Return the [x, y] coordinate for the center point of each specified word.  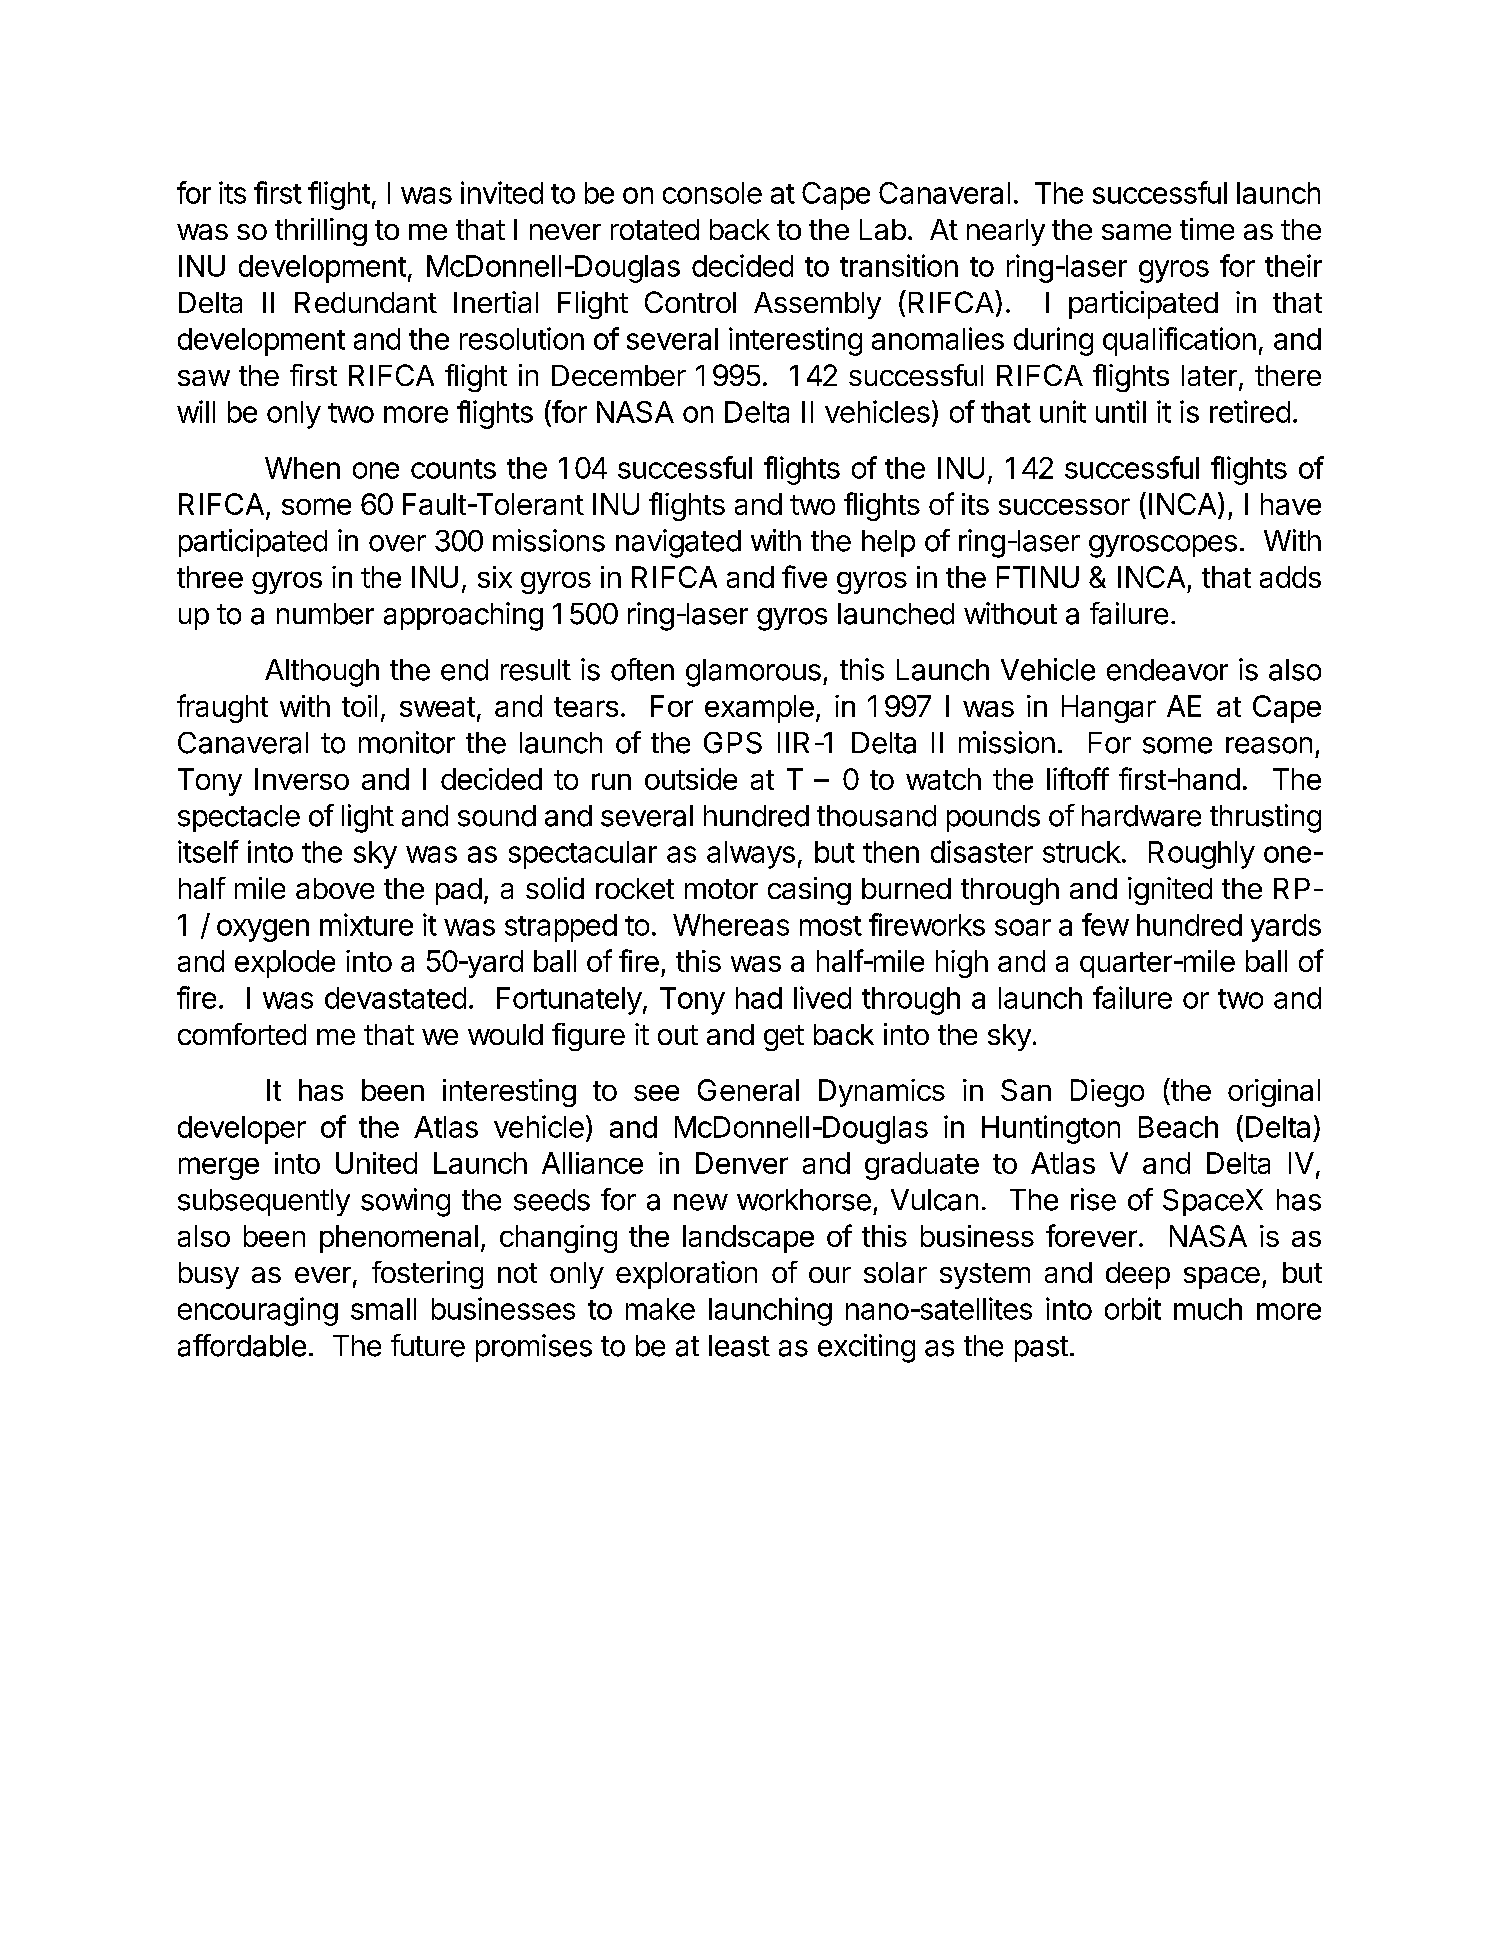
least [739, 1346]
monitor [407, 742]
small [383, 1309]
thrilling [321, 232]
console [712, 193]
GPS [733, 743]
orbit [1133, 1308]
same [1136, 232]
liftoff [1078, 778]
